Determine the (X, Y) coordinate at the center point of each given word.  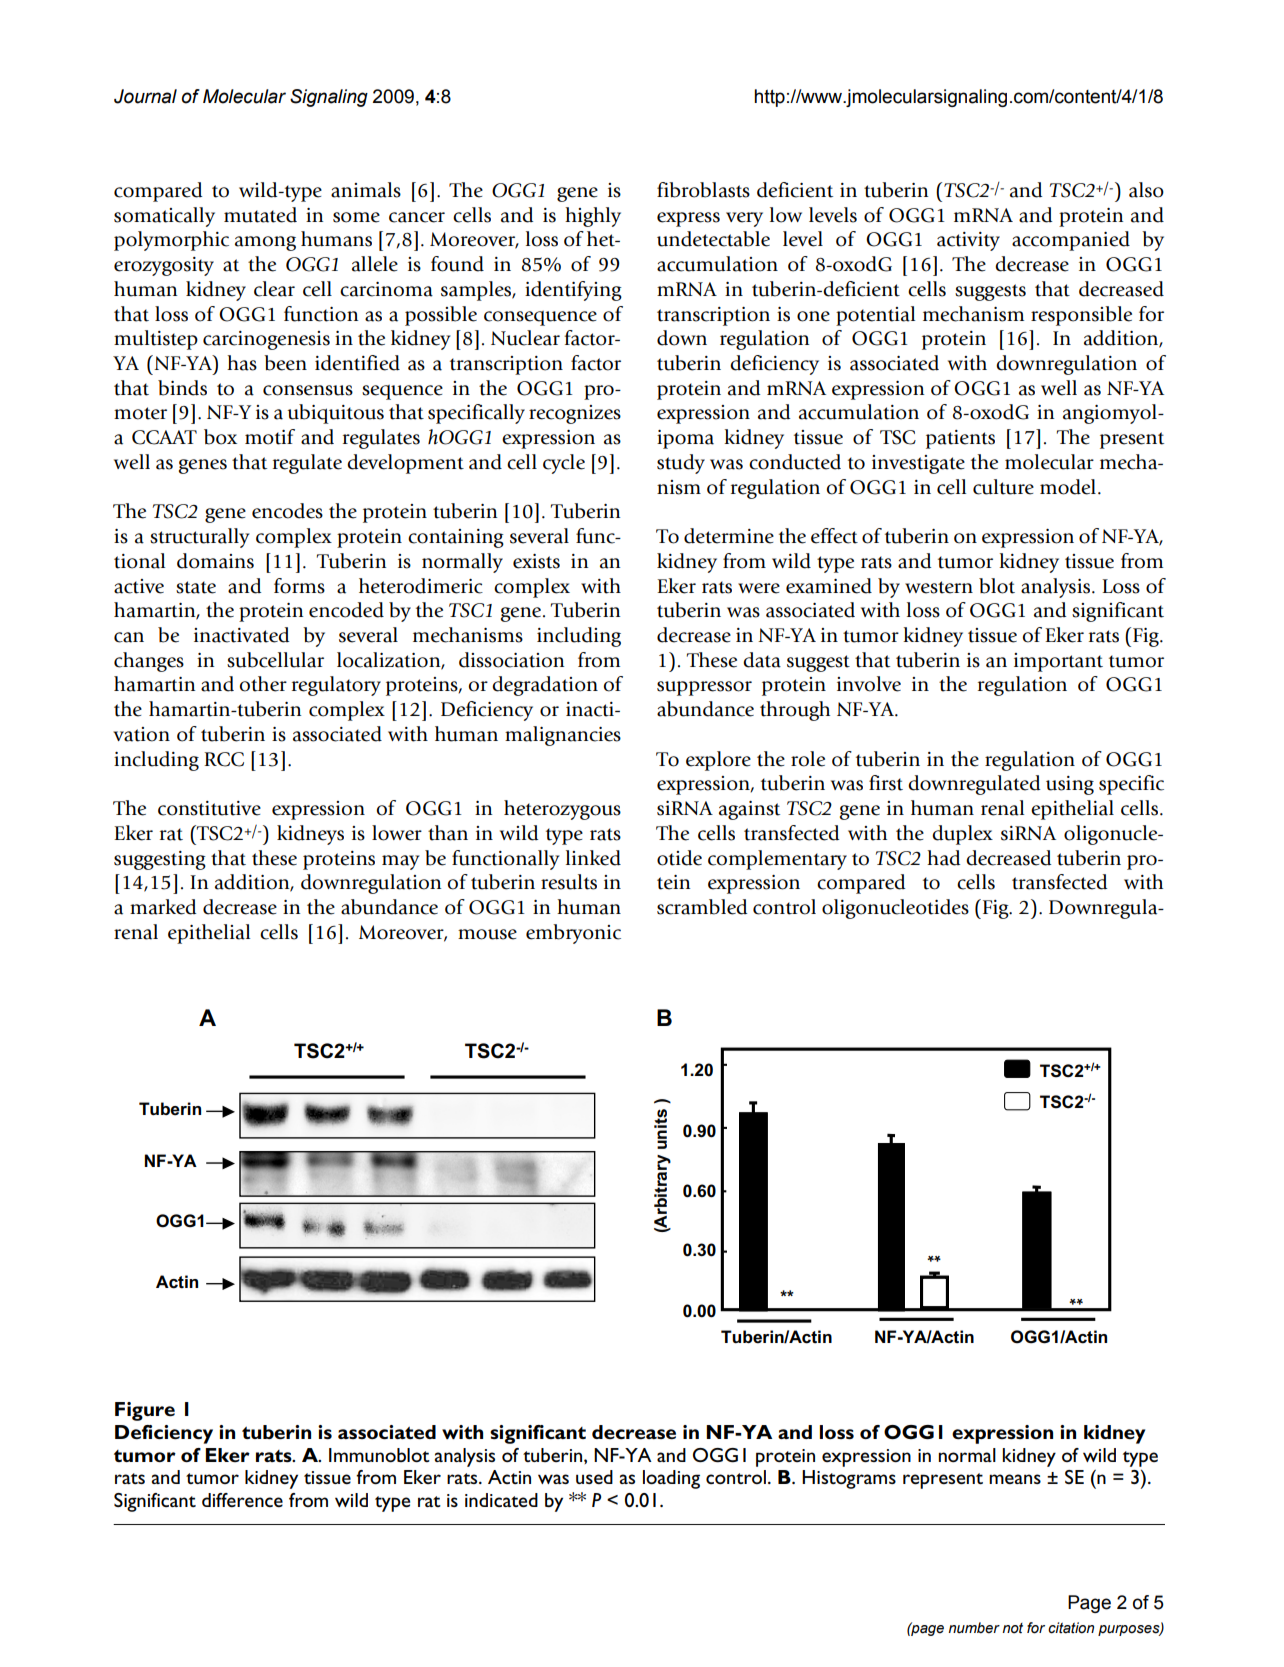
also (1146, 190)
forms (299, 586)
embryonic (573, 934)
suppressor (704, 688)
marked (163, 907)
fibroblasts (703, 190)
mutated (260, 215)
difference (242, 1500)
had (943, 858)
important (1058, 662)
